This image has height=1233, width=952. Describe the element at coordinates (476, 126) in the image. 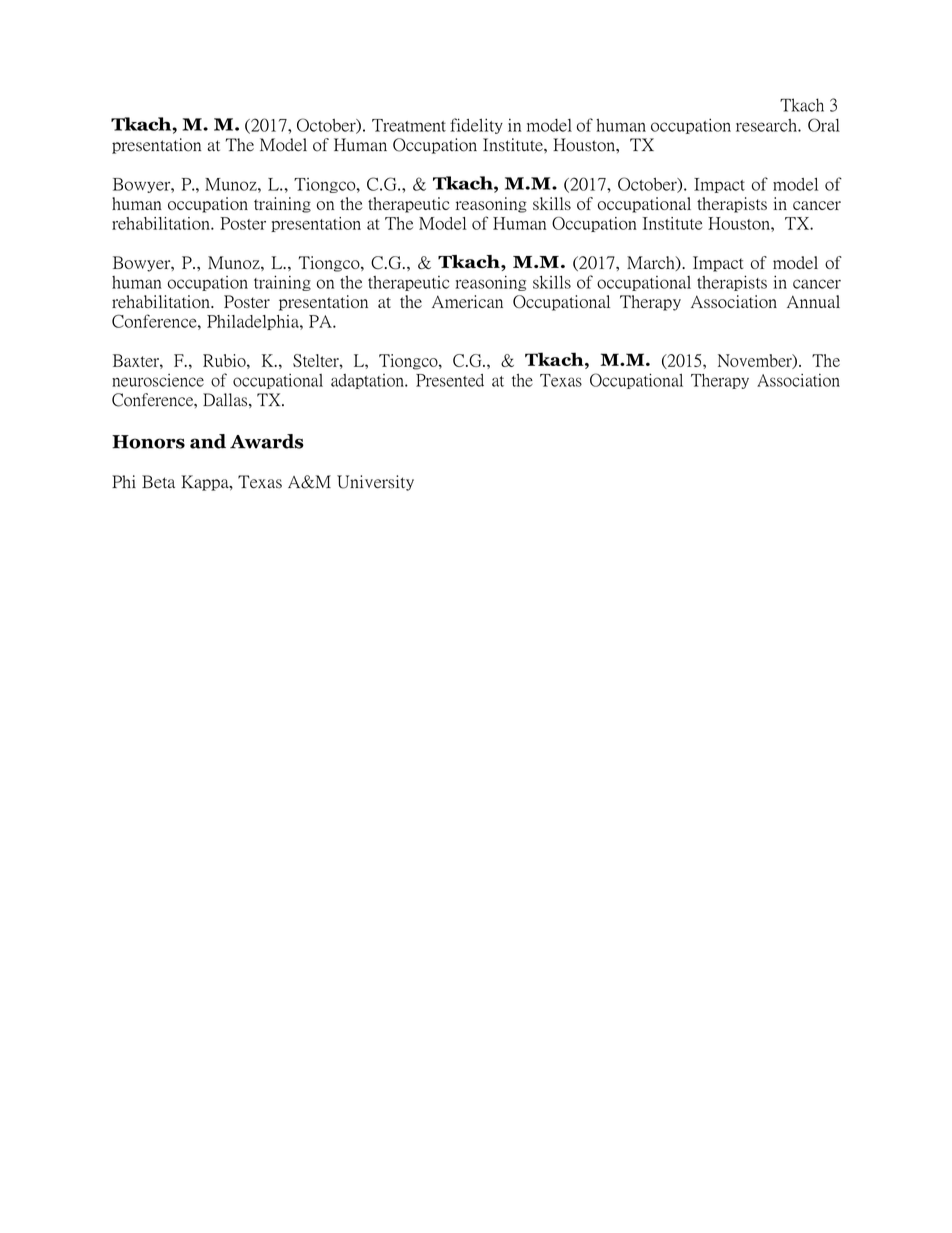

I see `fidelity` at that location.
